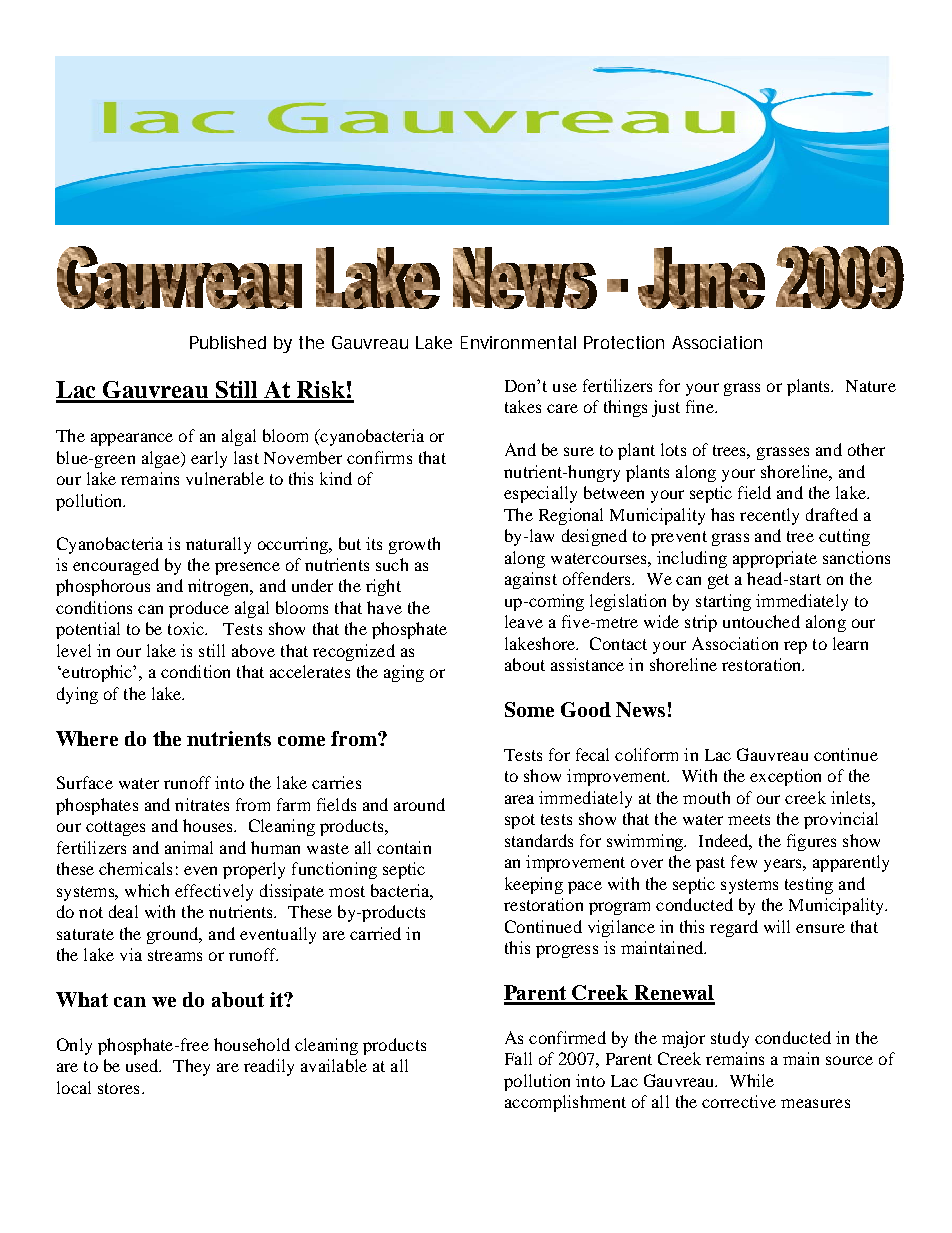  I want to click on Nature, so click(871, 386).
